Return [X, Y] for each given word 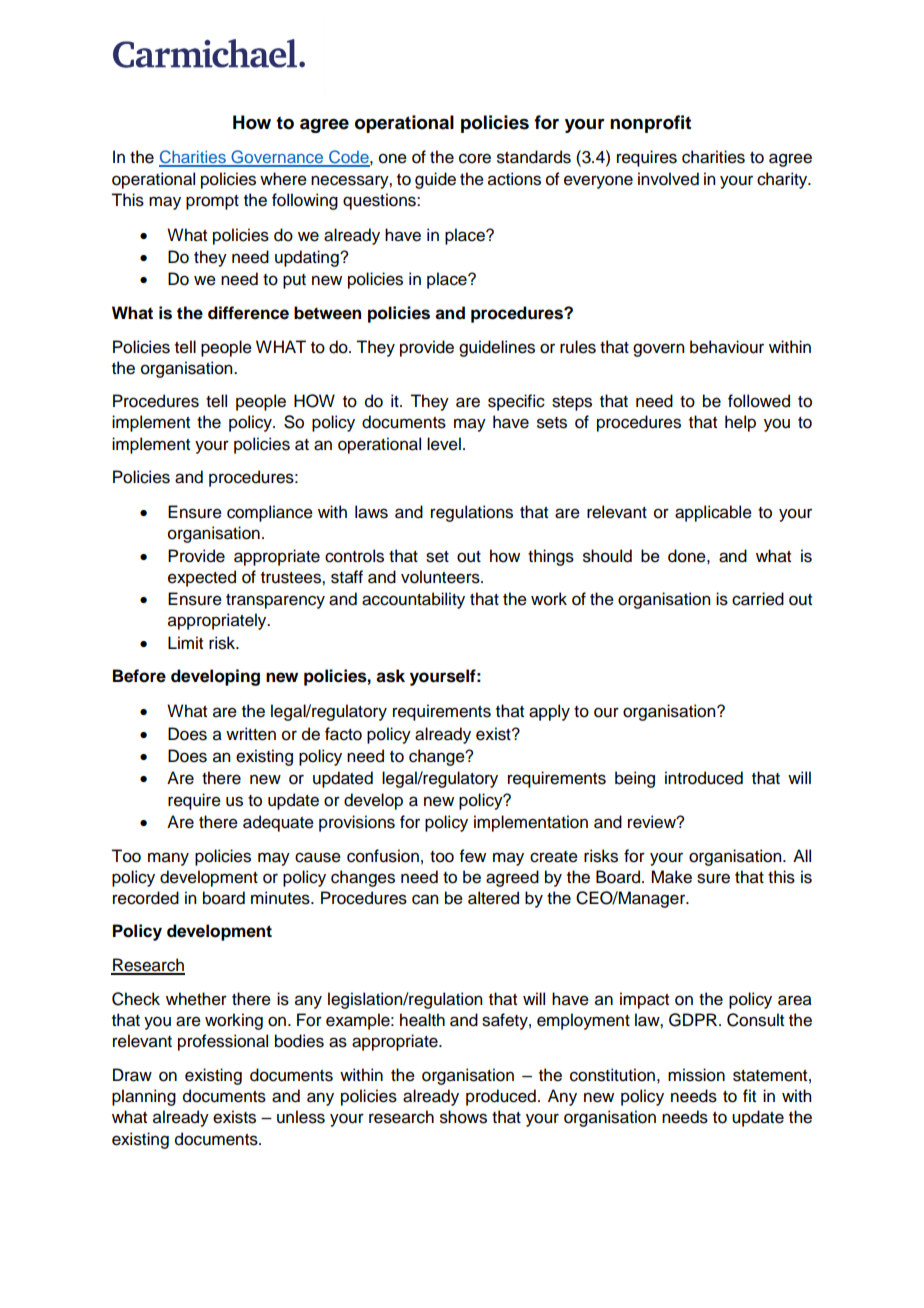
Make [671, 877]
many [168, 859]
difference [248, 313]
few [473, 856]
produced [501, 1097]
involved [668, 179]
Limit [185, 642]
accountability [413, 600]
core [475, 158]
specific [516, 402]
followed [759, 401]
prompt [212, 202]
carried [758, 599]
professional [223, 1042]
